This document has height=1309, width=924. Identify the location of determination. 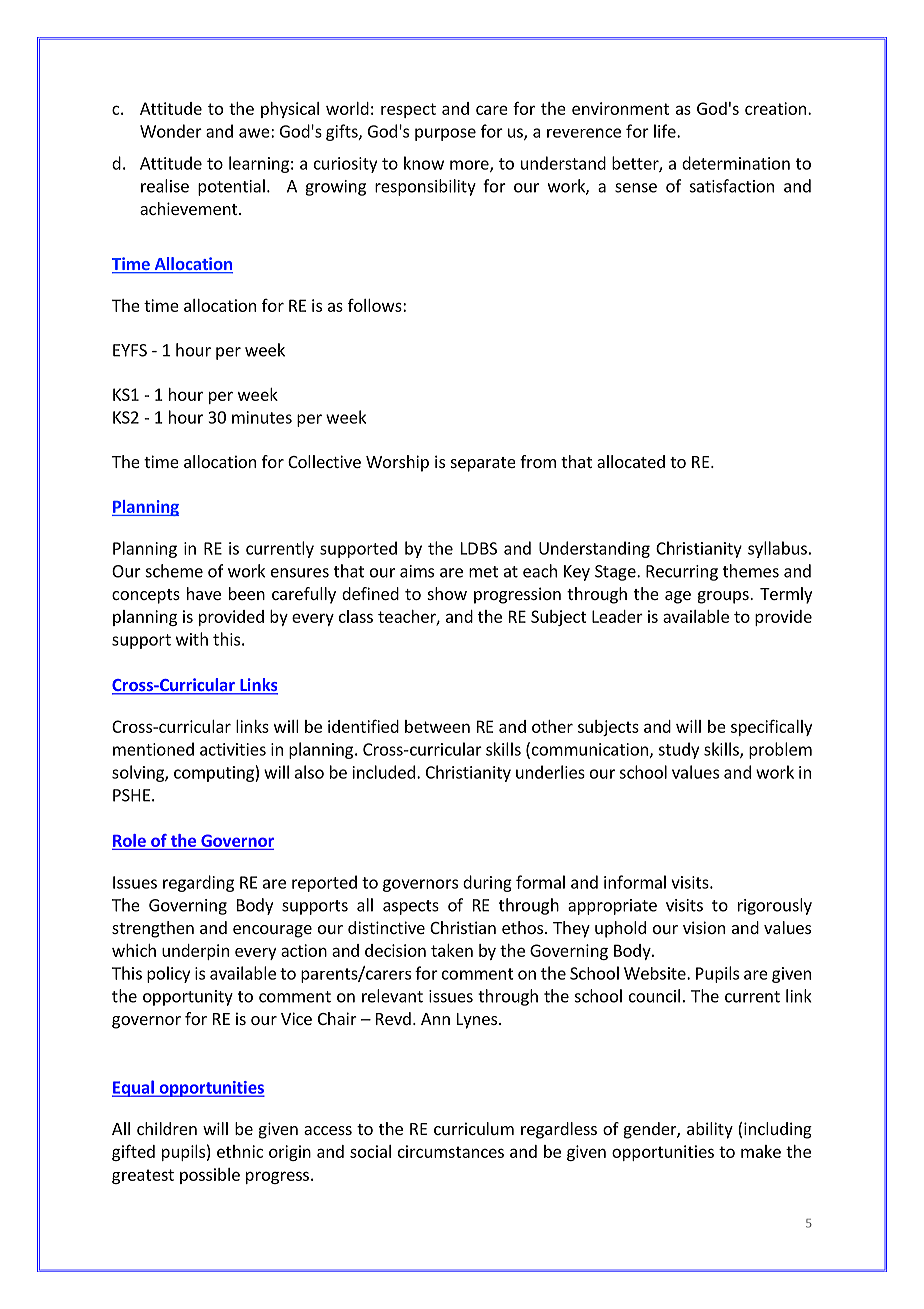
(736, 163).
